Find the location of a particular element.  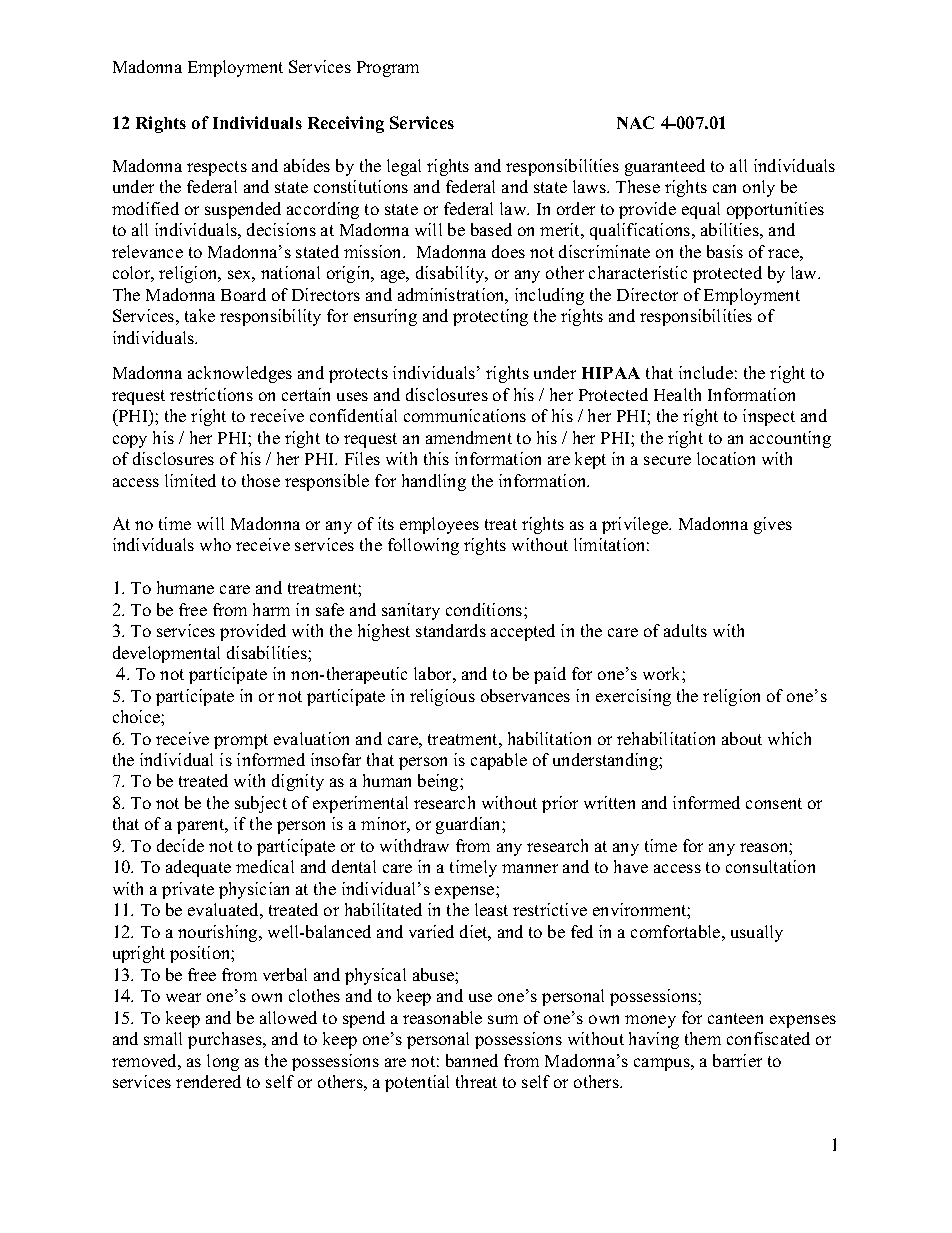

who is located at coordinates (215, 544).
